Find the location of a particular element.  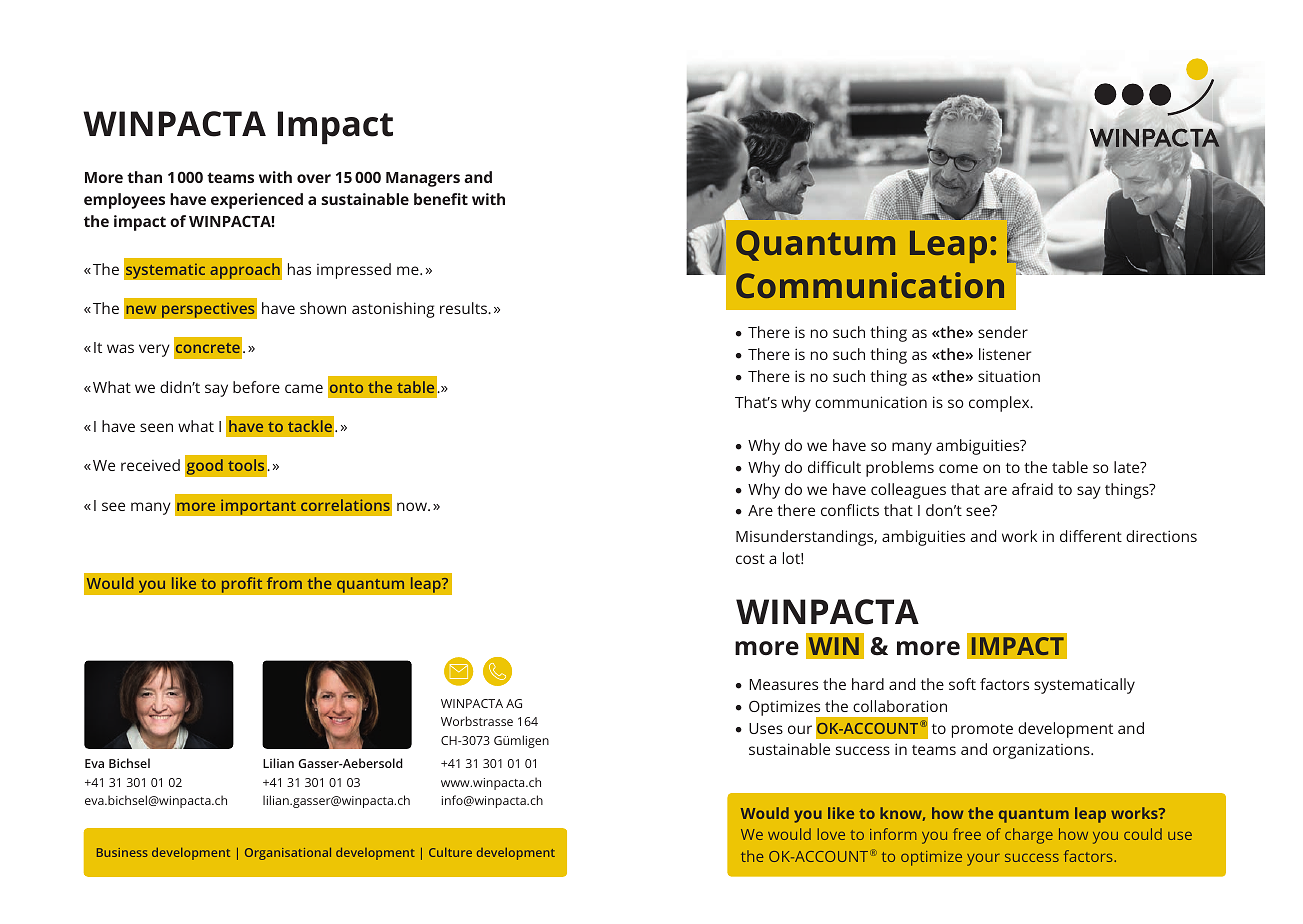

cost is located at coordinates (750, 559).
